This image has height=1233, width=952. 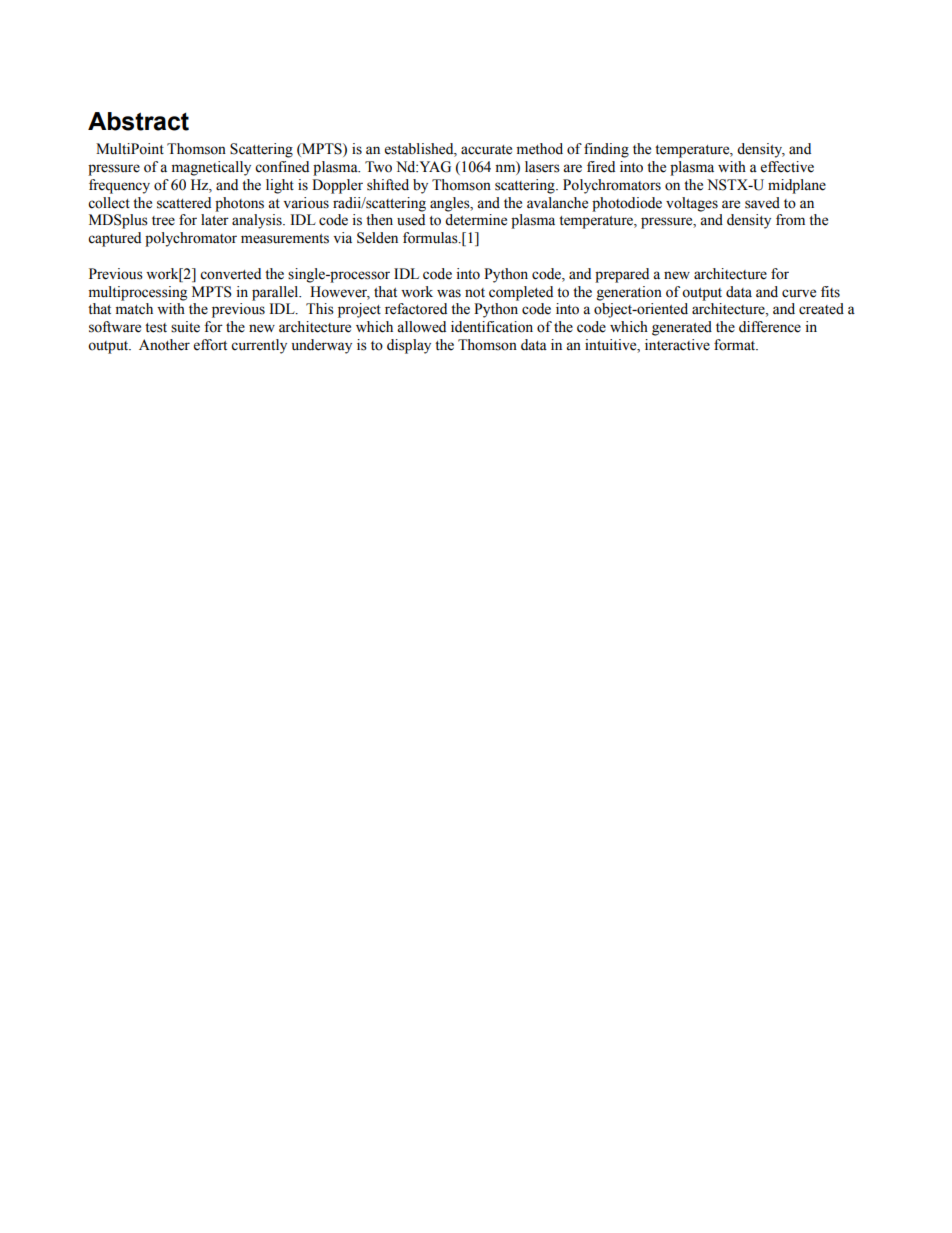 What do you see at coordinates (210, 345) in the image?
I see `effort` at bounding box center [210, 345].
